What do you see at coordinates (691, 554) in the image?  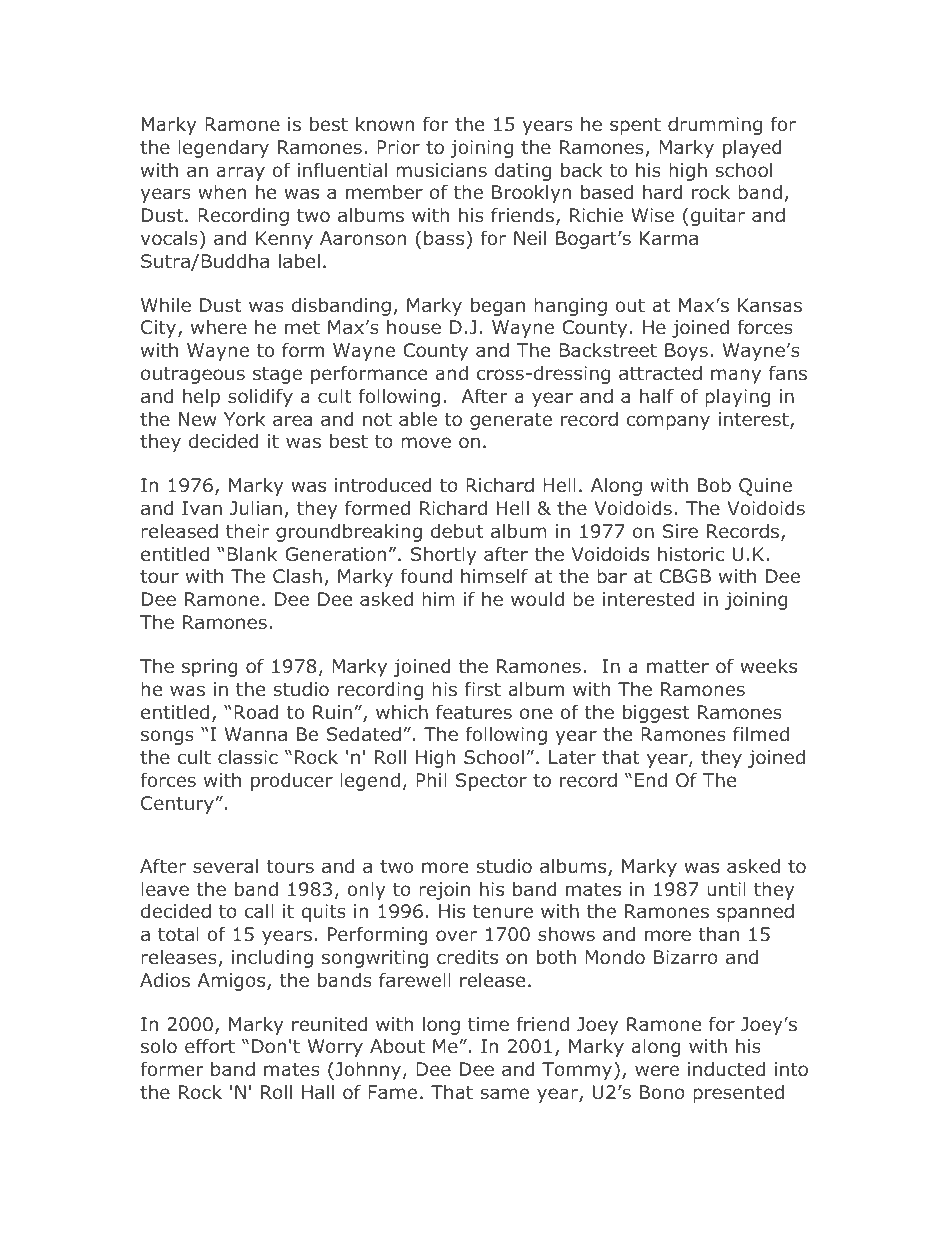 I see `historic` at bounding box center [691, 554].
